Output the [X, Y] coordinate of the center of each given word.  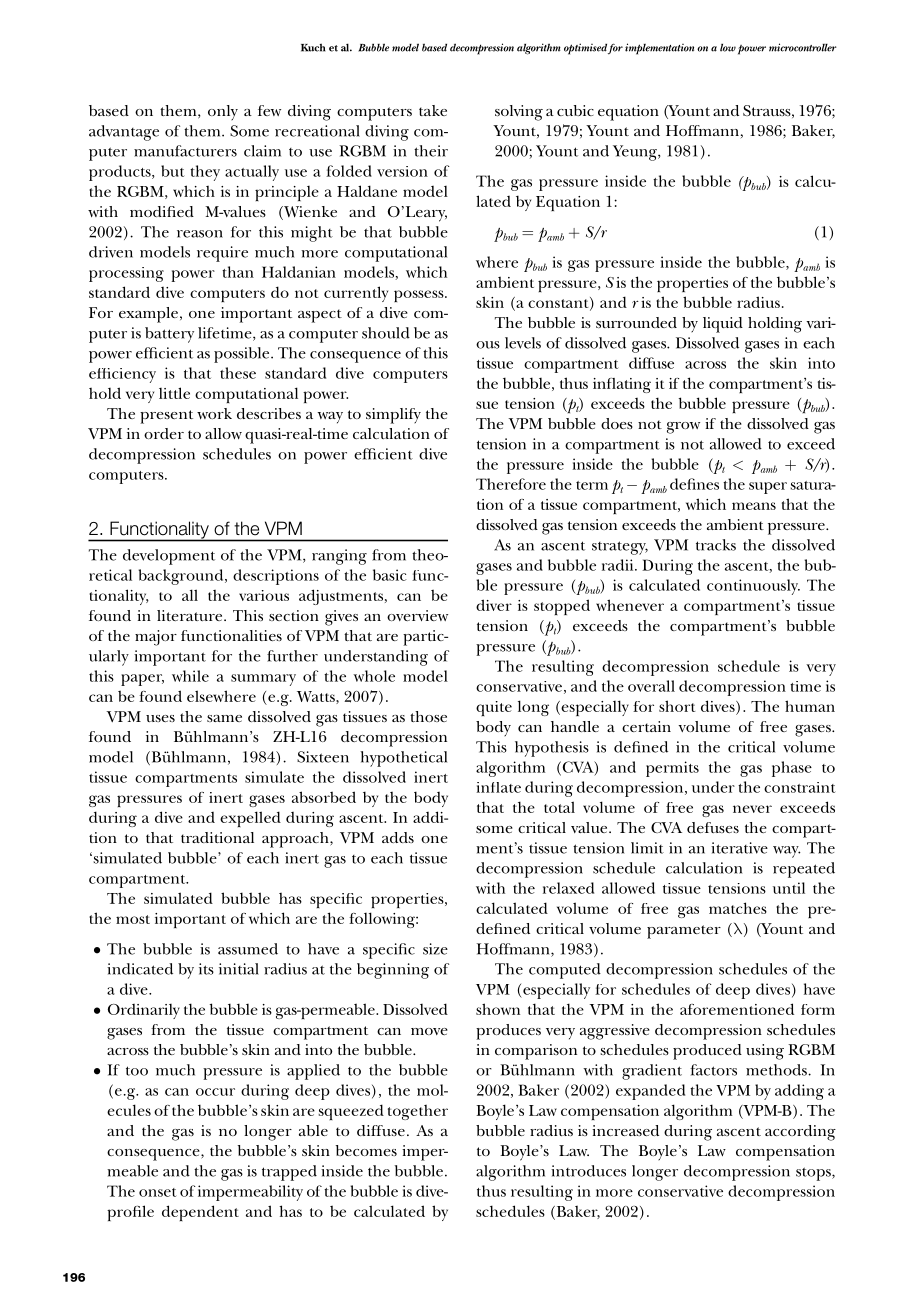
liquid [723, 325]
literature [191, 615]
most [133, 919]
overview [417, 615]
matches [738, 908]
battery [169, 335]
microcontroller [803, 47]
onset [158, 1192]
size [435, 949]
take [433, 110]
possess [420, 296]
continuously [753, 587]
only [223, 112]
